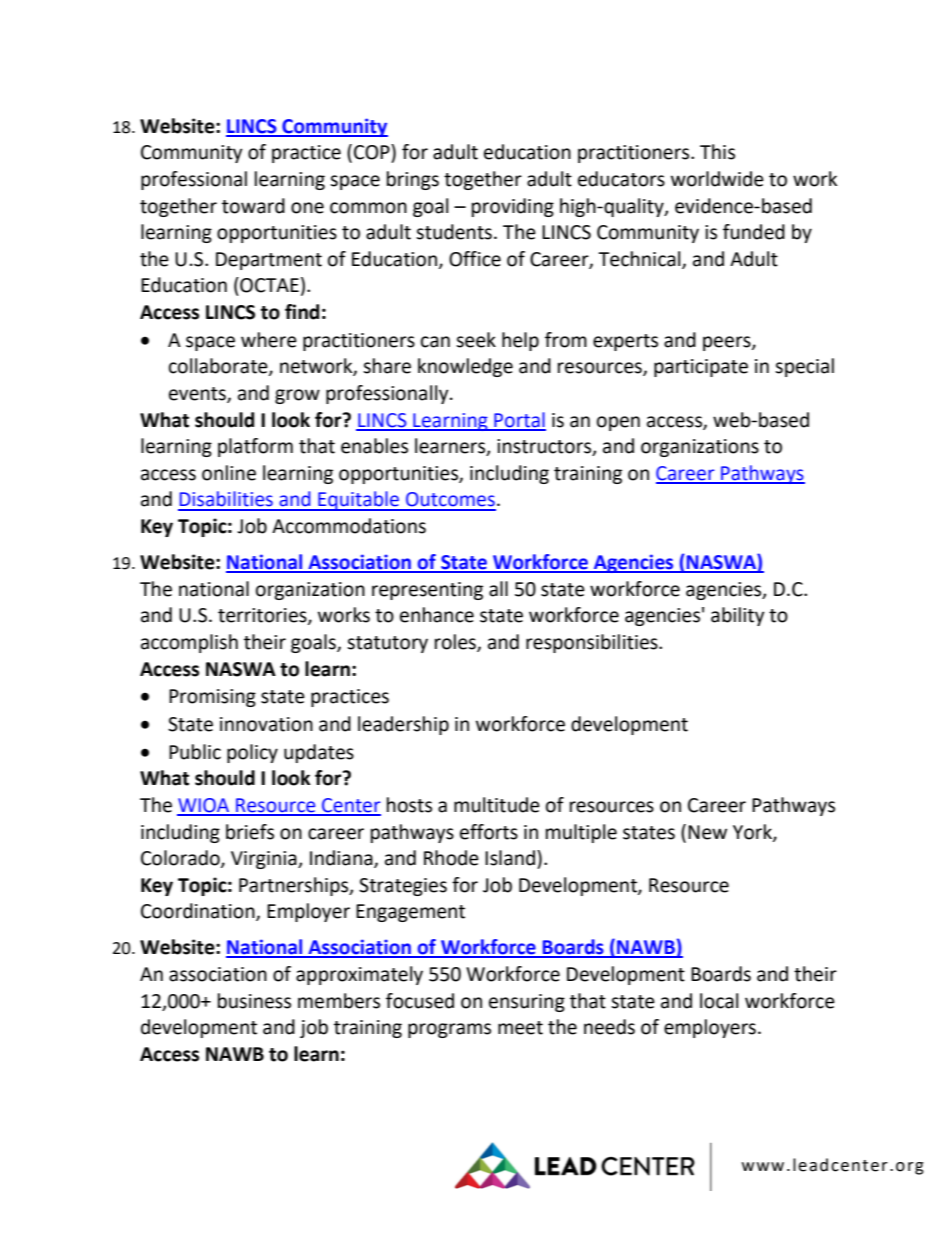 Image resolution: width=952 pixels, height=1233 pixels. Describe the element at coordinates (297, 396) in the image. I see `grow` at that location.
